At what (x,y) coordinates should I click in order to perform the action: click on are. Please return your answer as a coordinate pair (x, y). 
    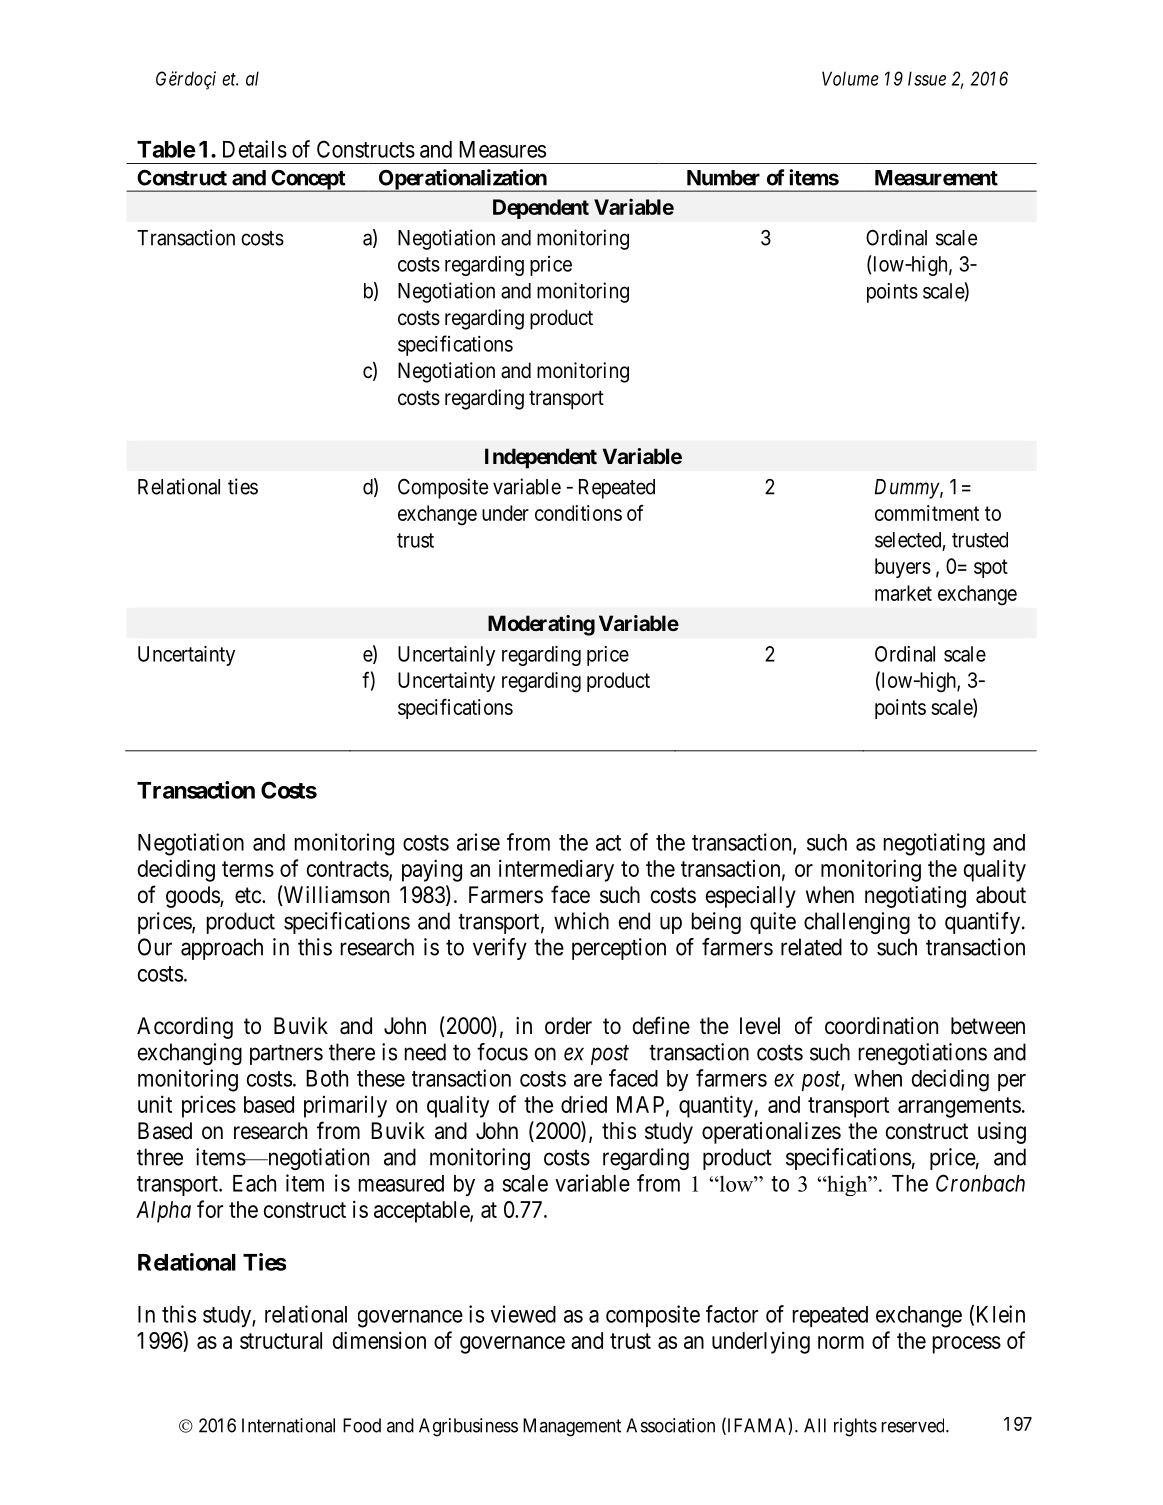
    Looking at the image, I should click on (588, 1080).
